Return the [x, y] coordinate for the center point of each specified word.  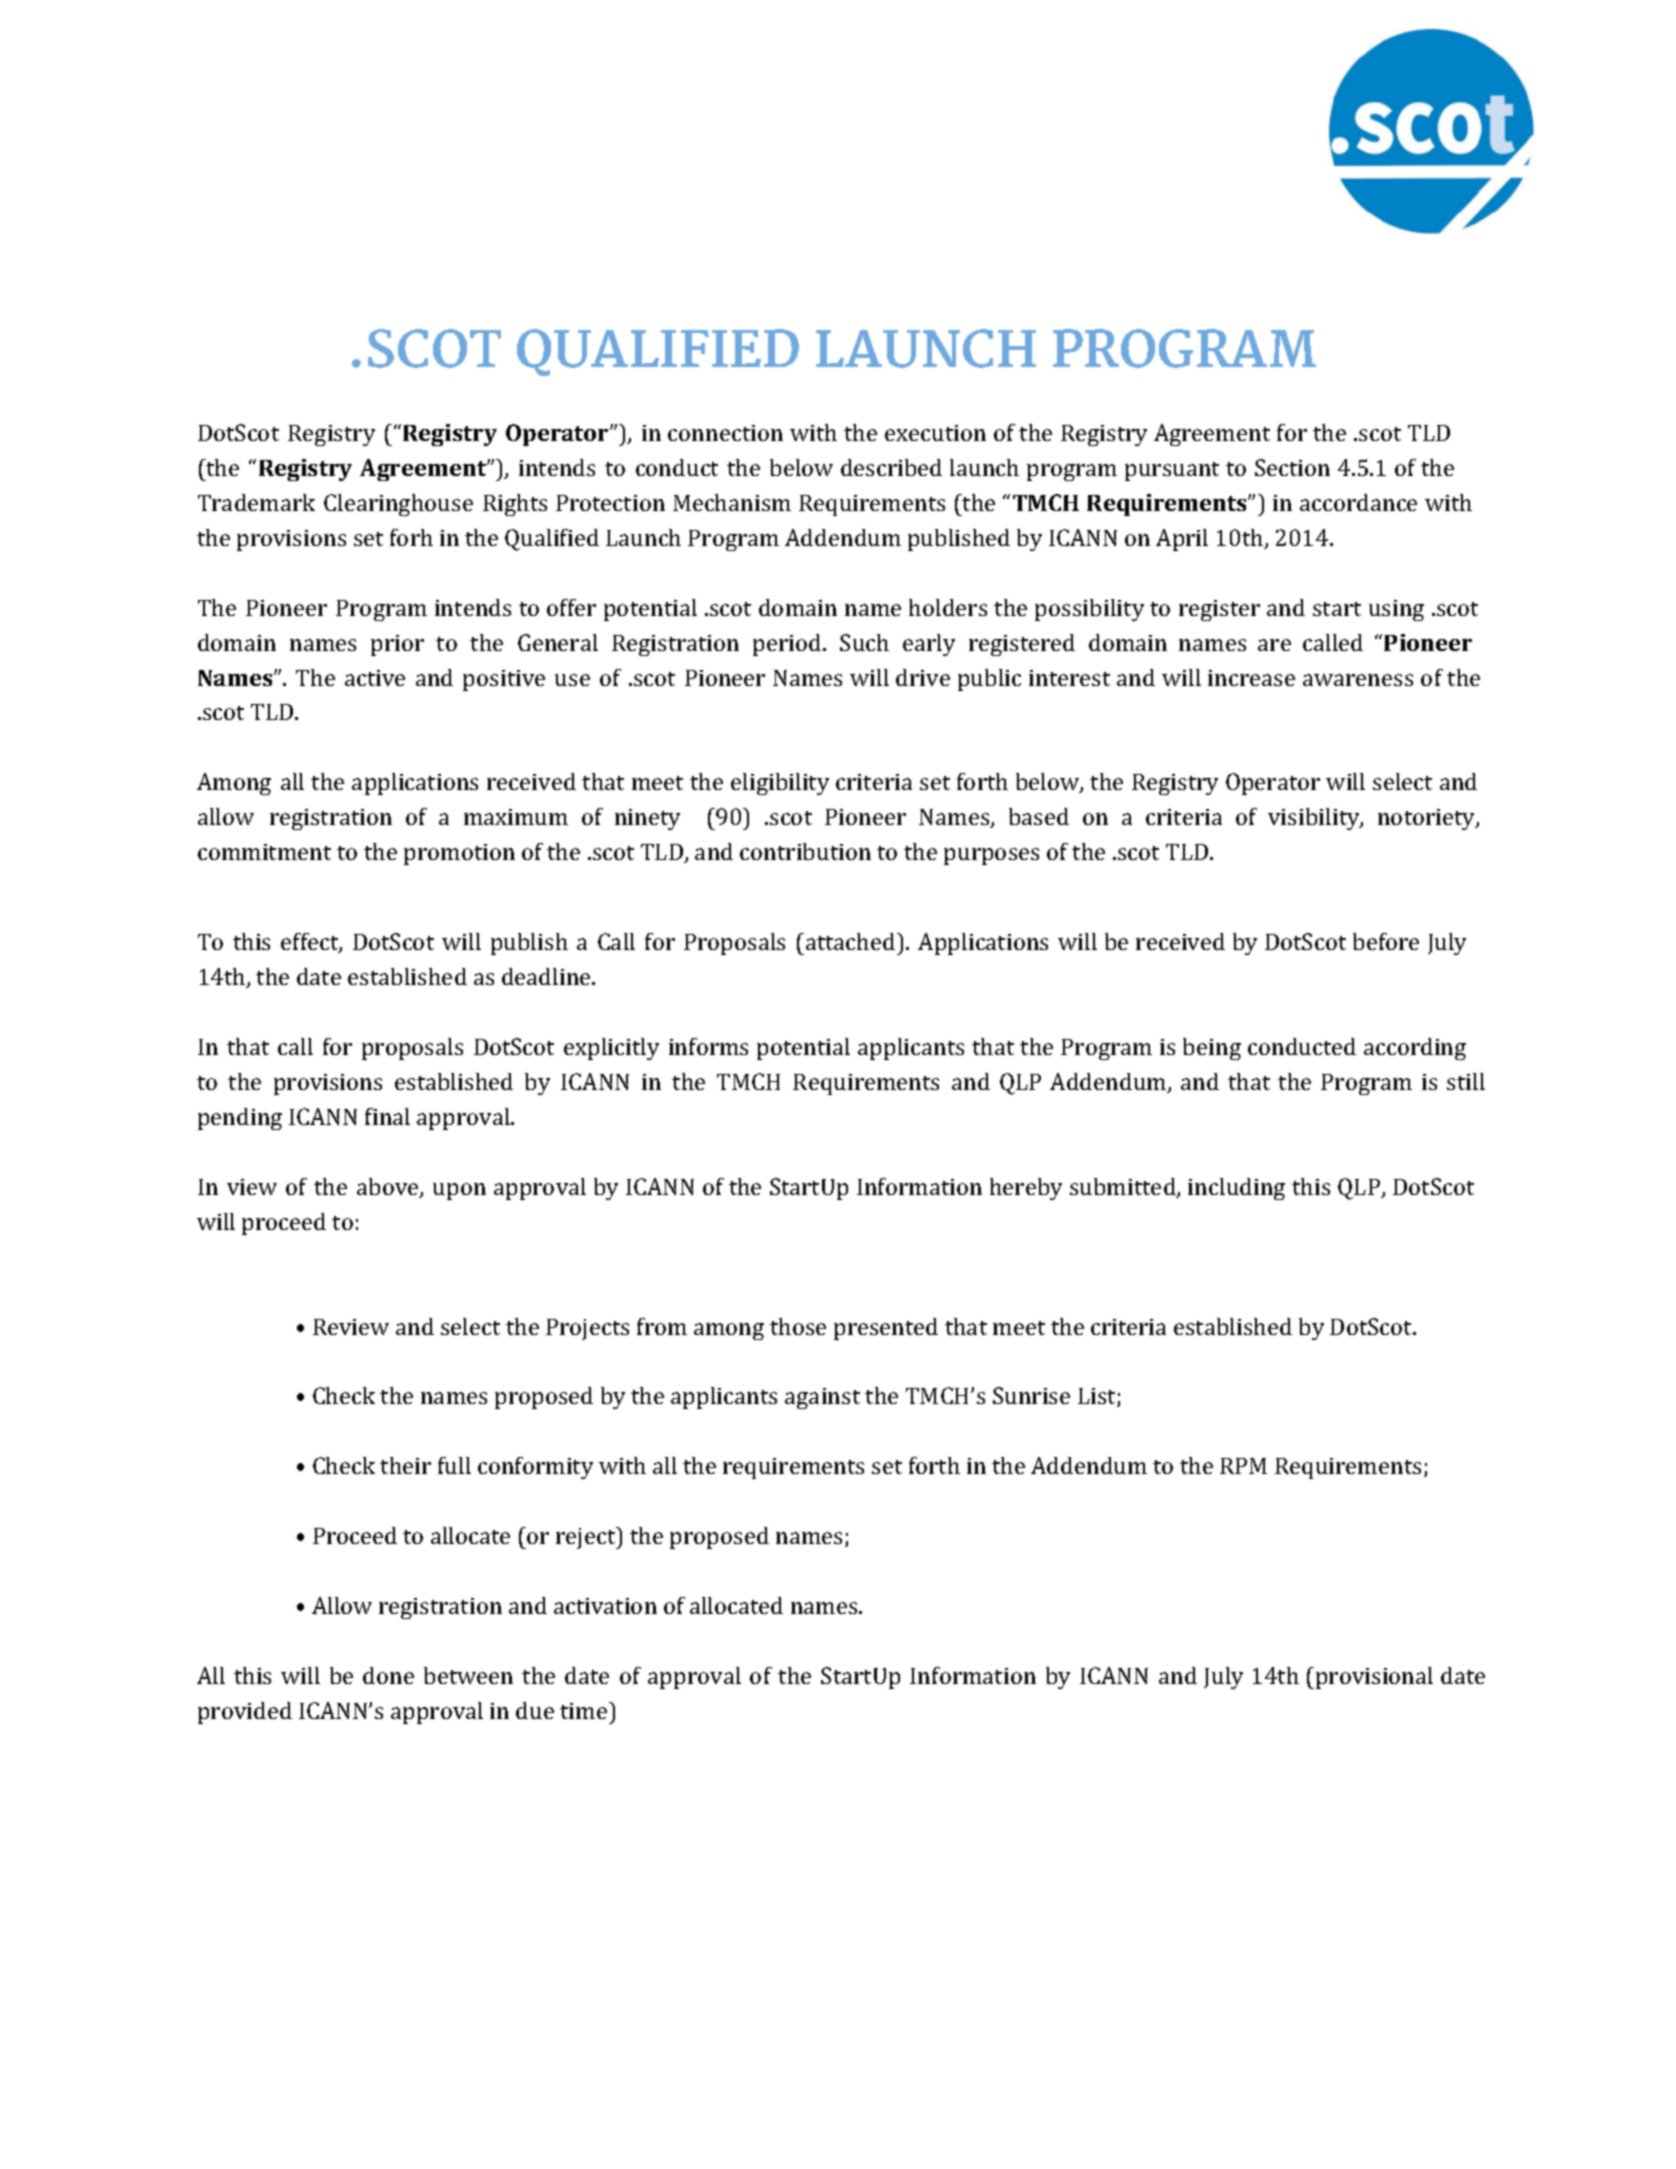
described [891, 467]
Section [1292, 467]
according [1415, 1049]
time [585, 1710]
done [388, 1675]
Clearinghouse [398, 505]
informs [708, 1046]
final [387, 1116]
